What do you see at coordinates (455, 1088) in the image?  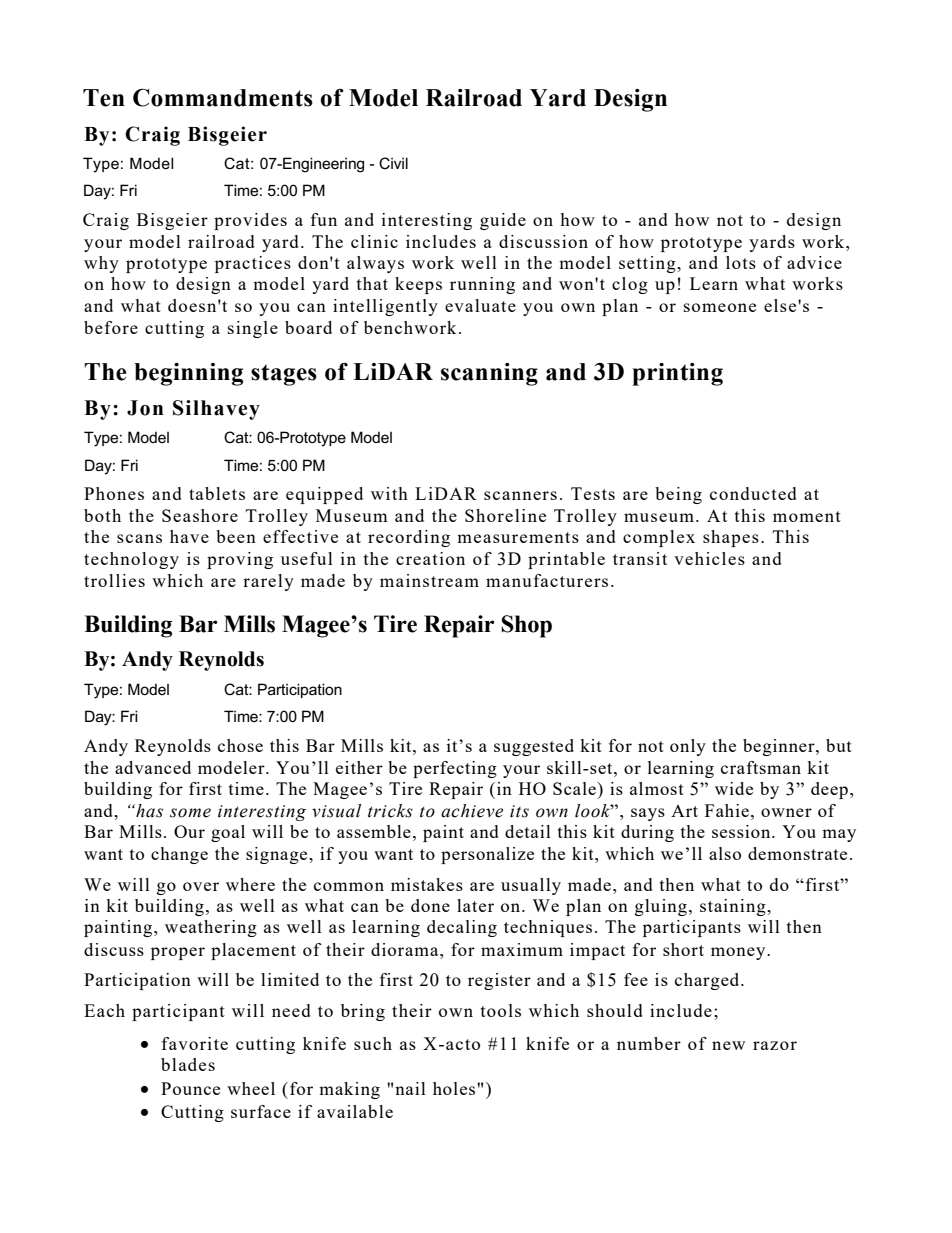 I see `holes` at bounding box center [455, 1088].
